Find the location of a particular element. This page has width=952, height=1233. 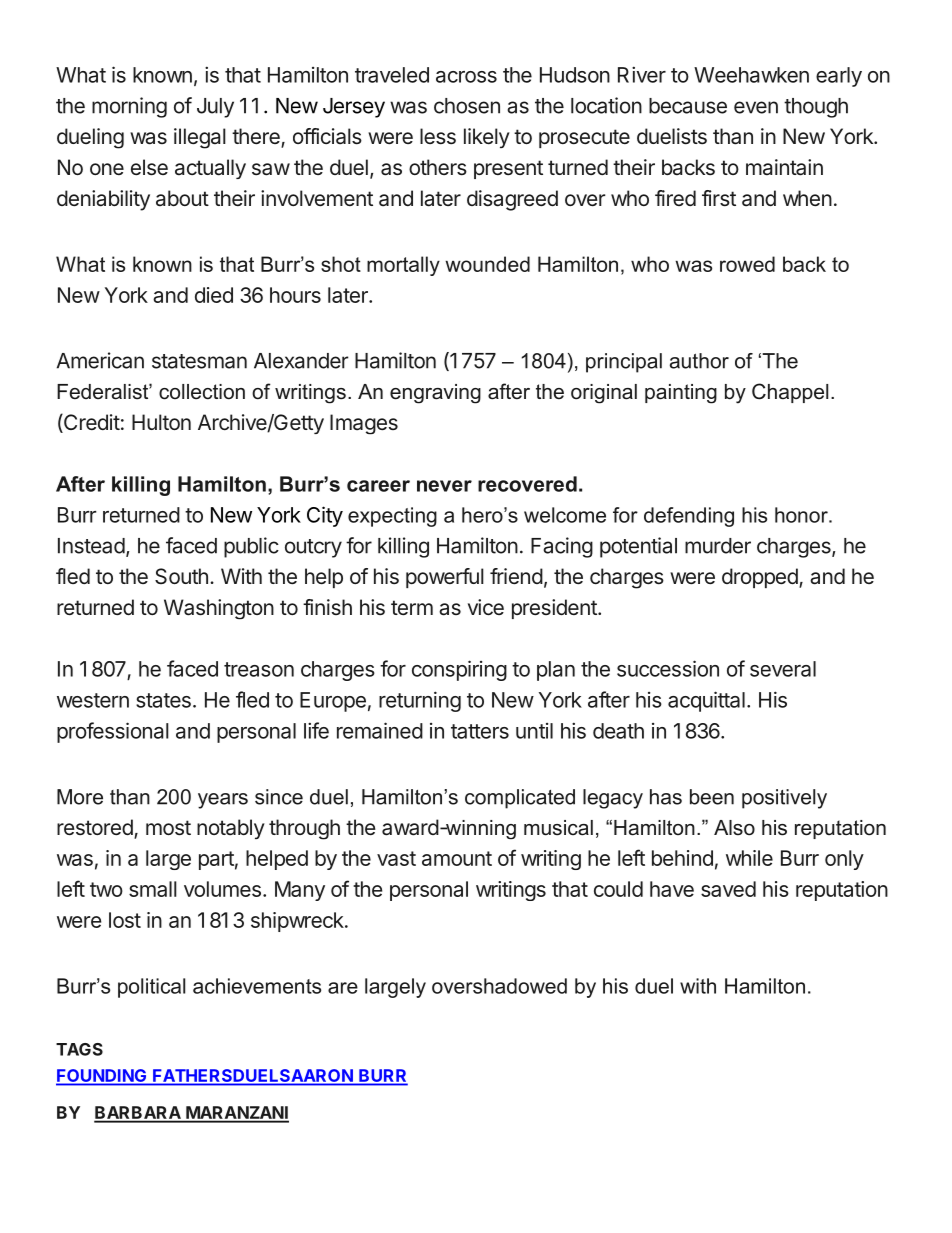

even is located at coordinates (756, 107).
